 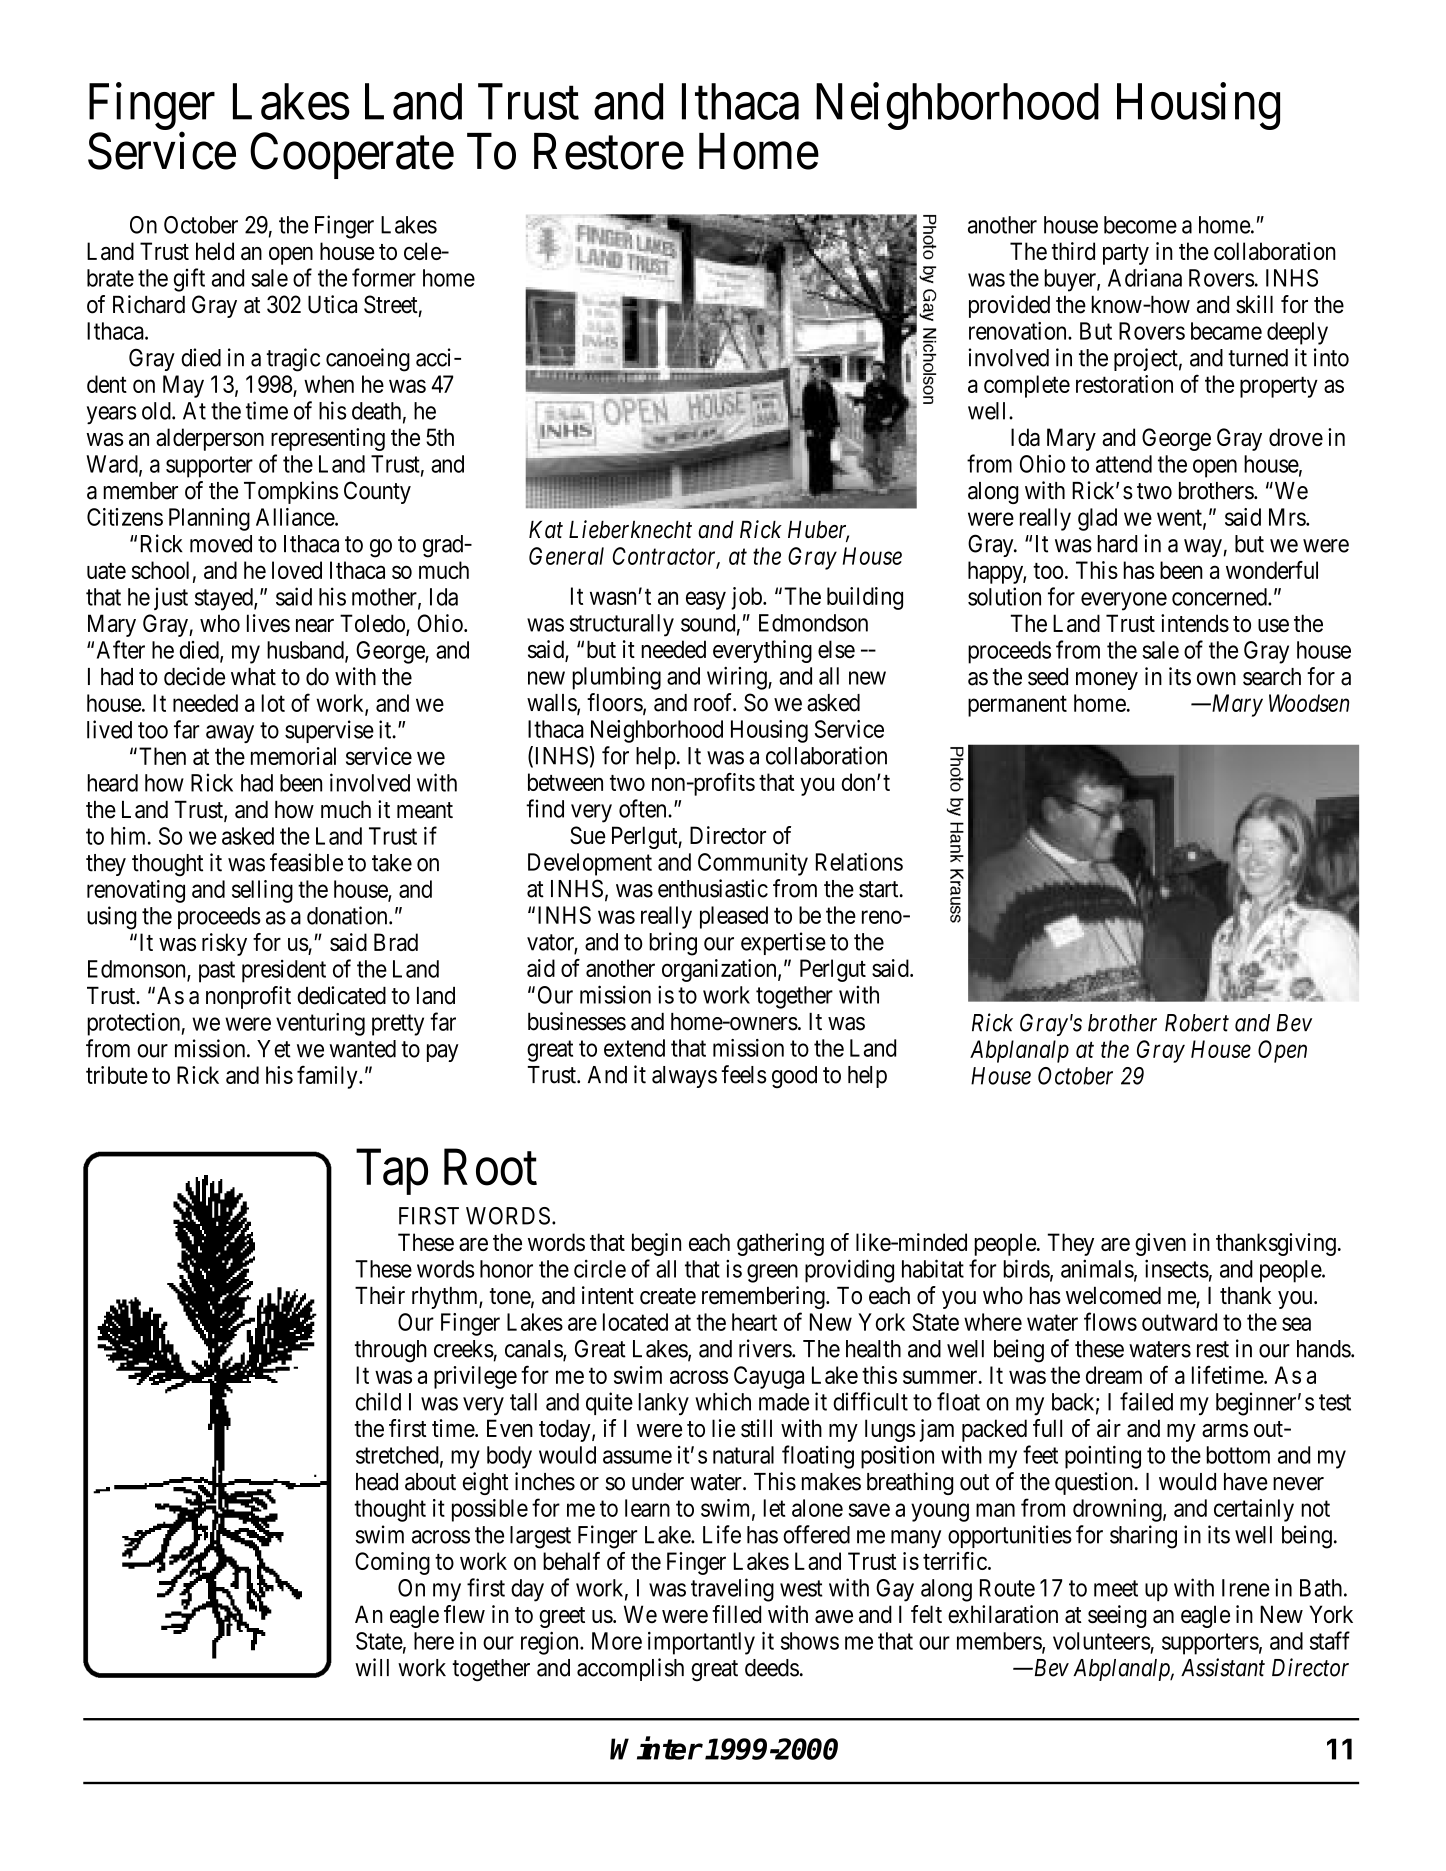 What do you see at coordinates (372, 1667) in the image?
I see `will` at bounding box center [372, 1667].
